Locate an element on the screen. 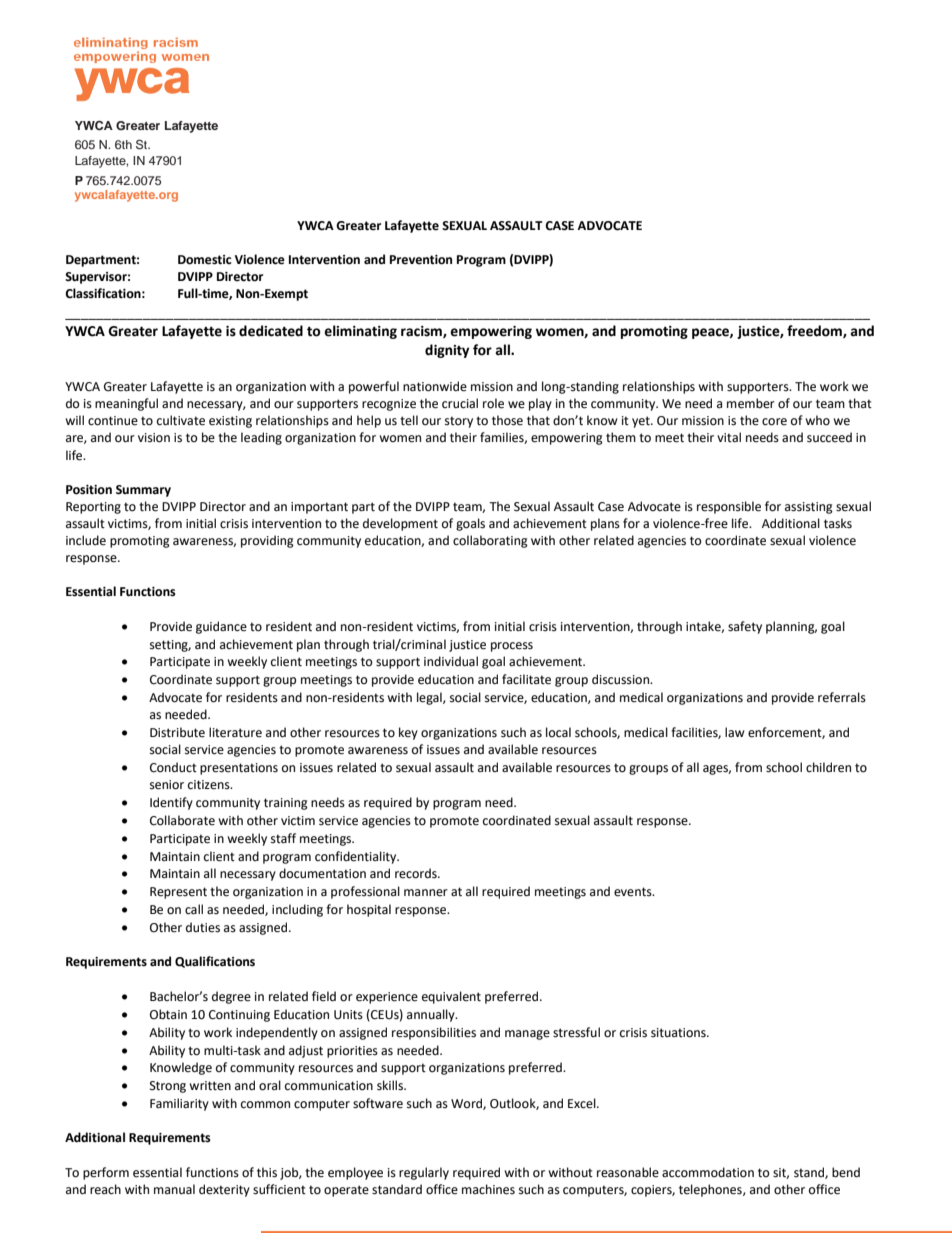 The image size is (952, 1233). Domestic is located at coordinates (205, 260).
